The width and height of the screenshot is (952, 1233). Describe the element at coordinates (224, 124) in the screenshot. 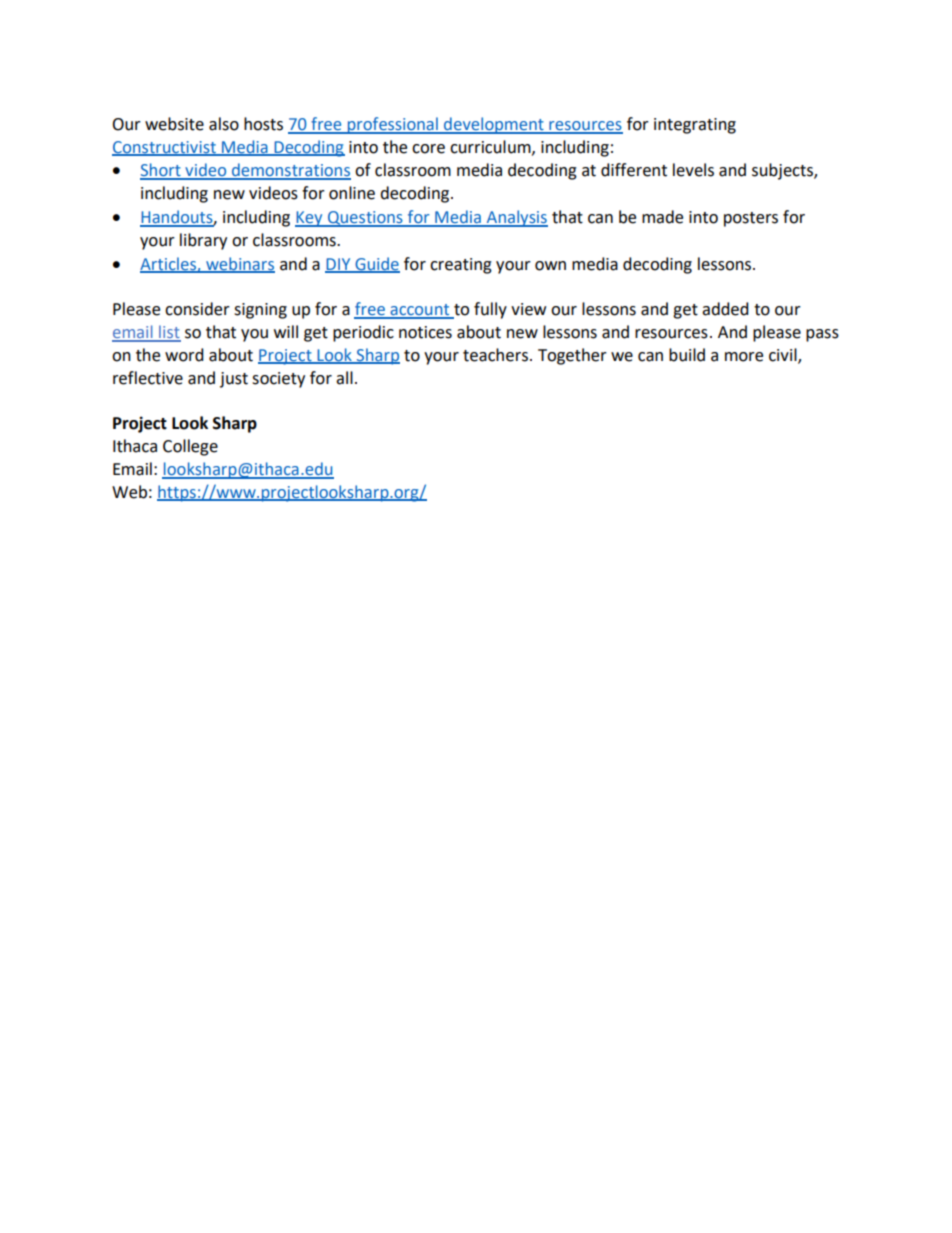

I see `also` at that location.
